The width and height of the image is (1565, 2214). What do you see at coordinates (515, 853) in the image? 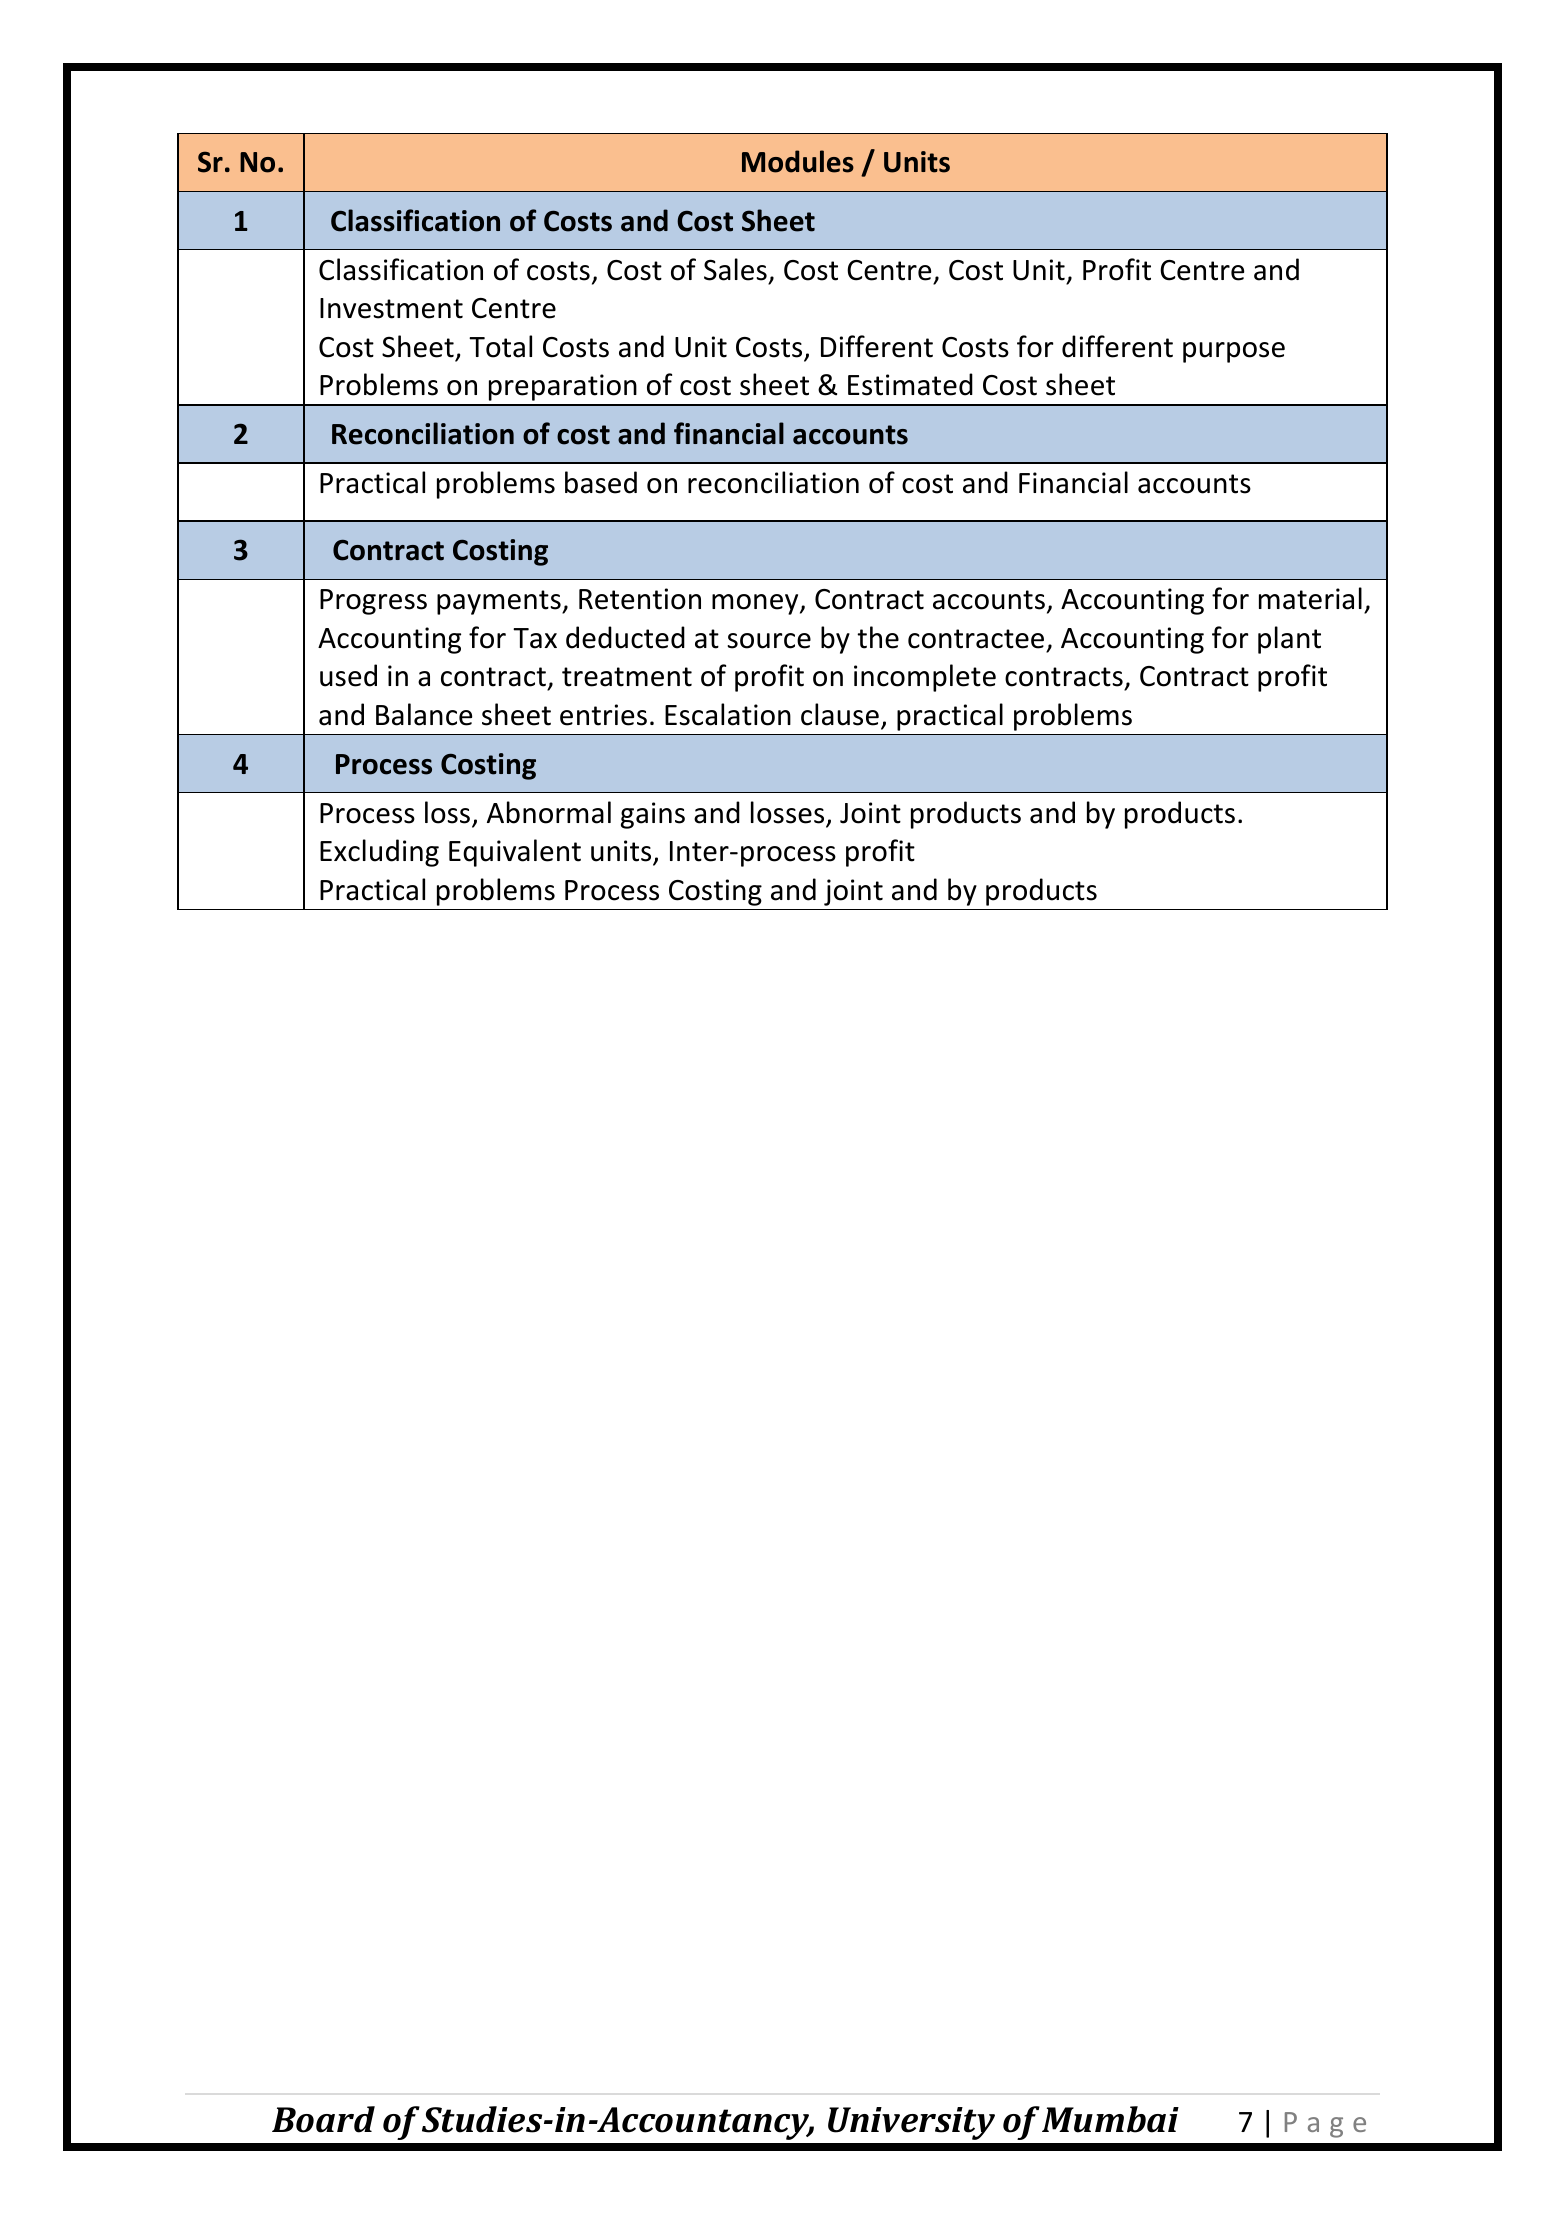
I see `Equivalent` at bounding box center [515, 853].
